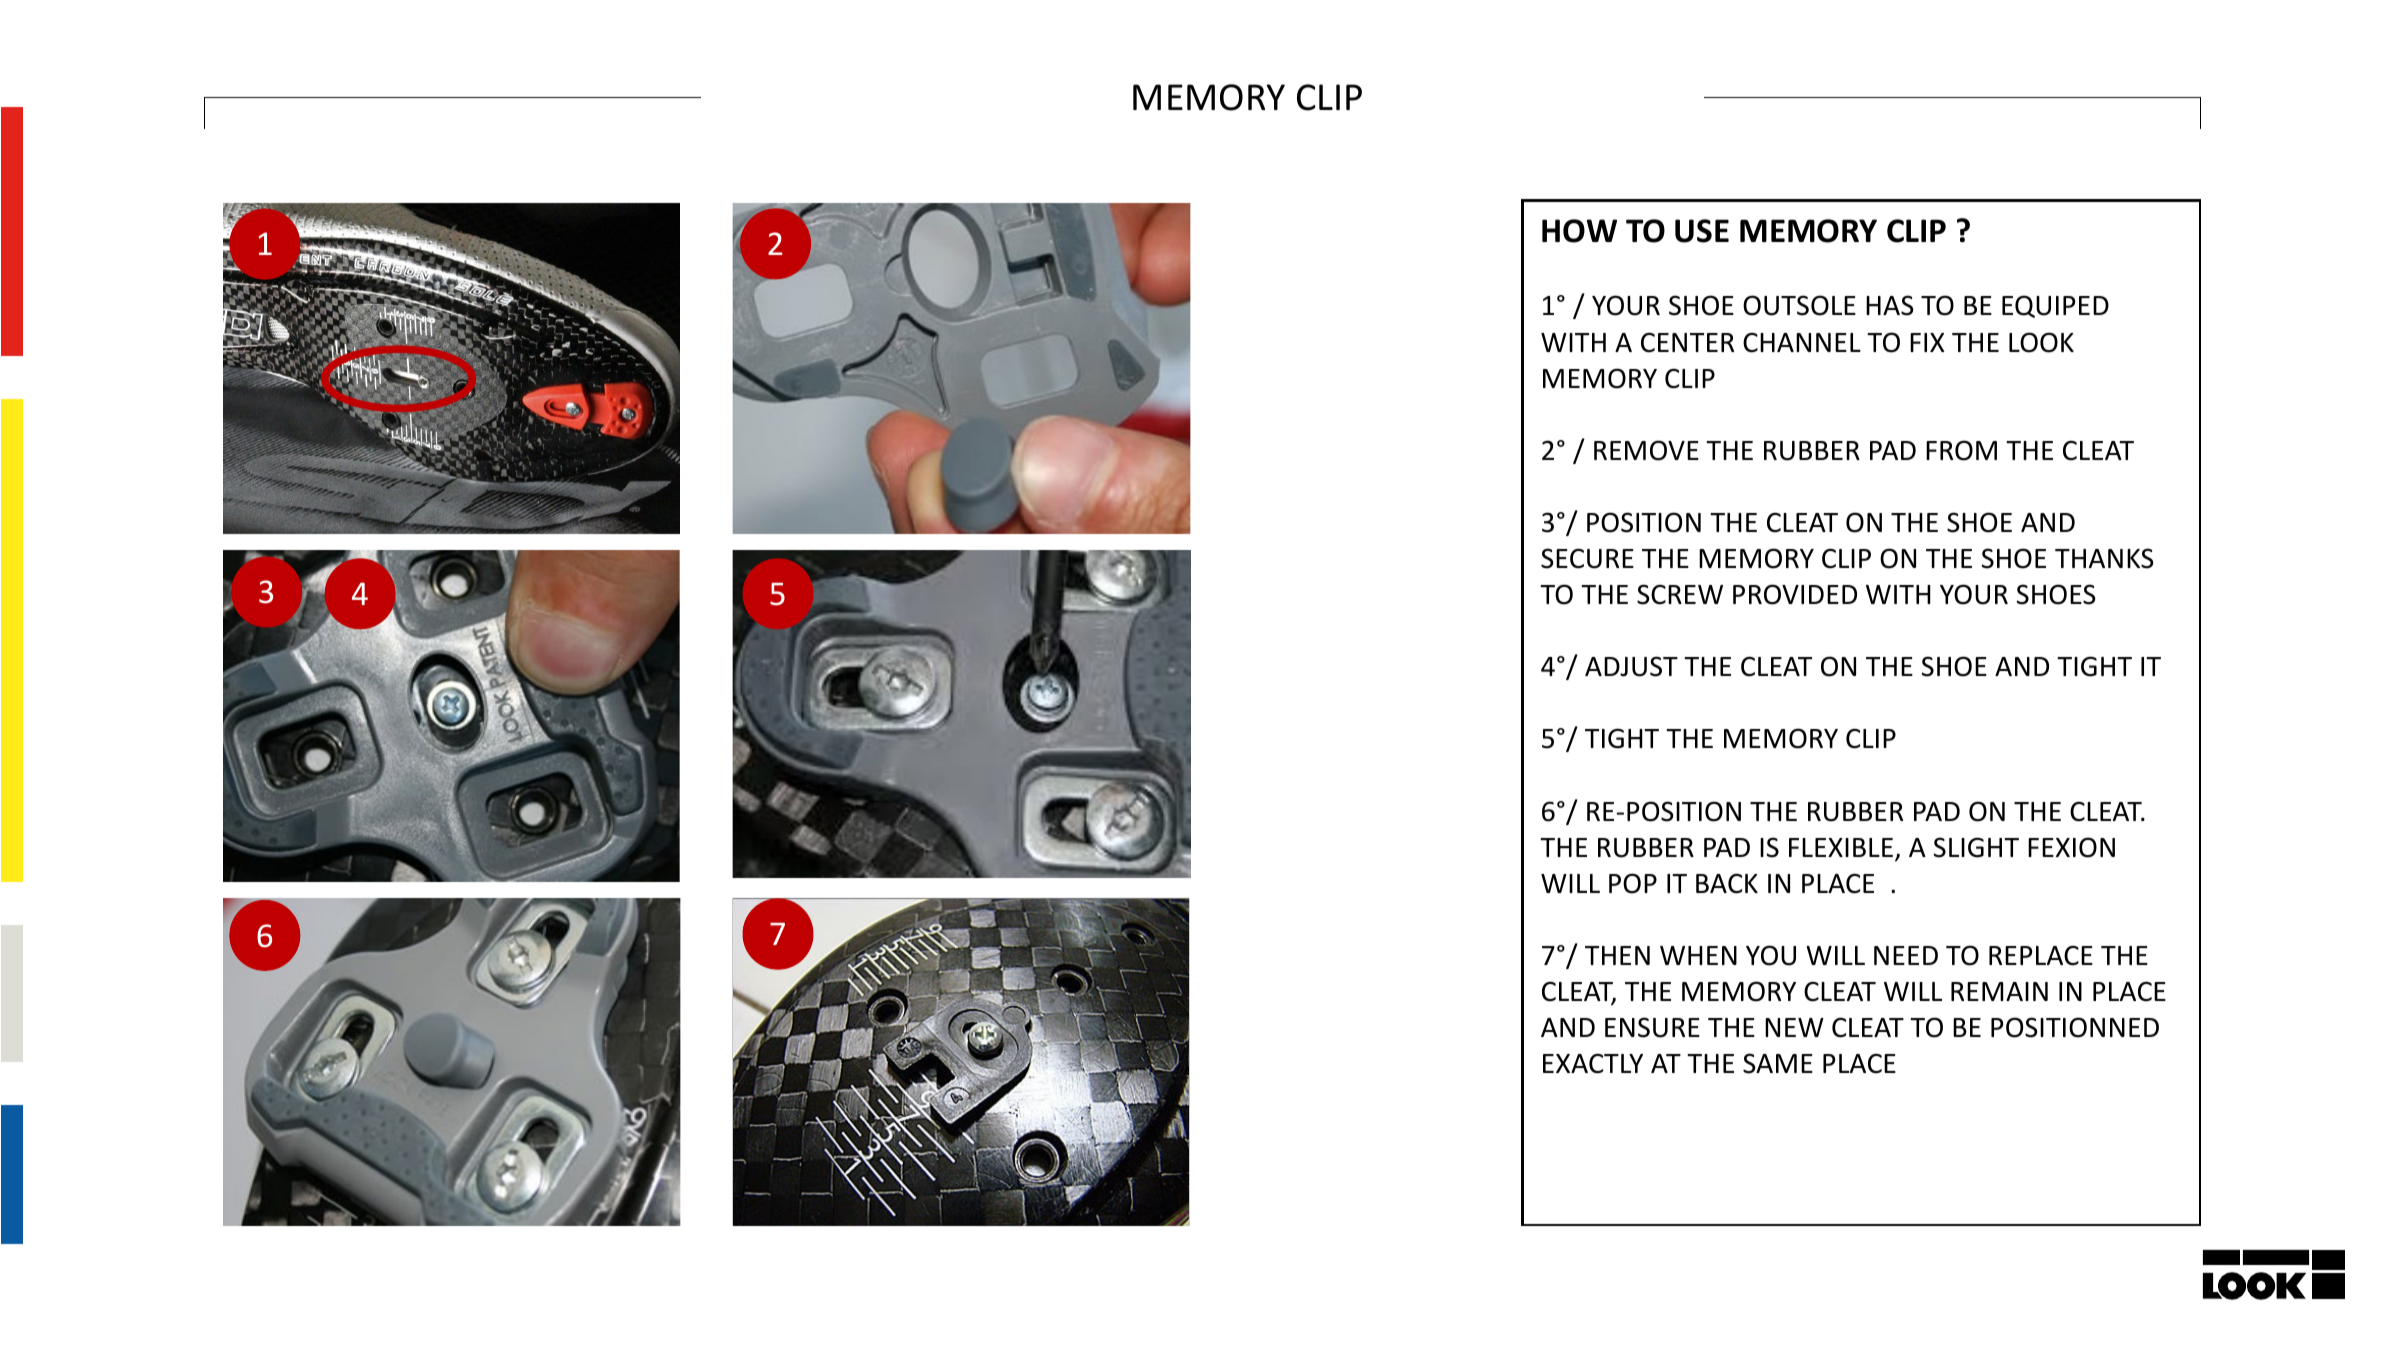 This document has width=2405, height=1353. Describe the element at coordinates (1631, 666) in the document. I see `ADJUST` at that location.
